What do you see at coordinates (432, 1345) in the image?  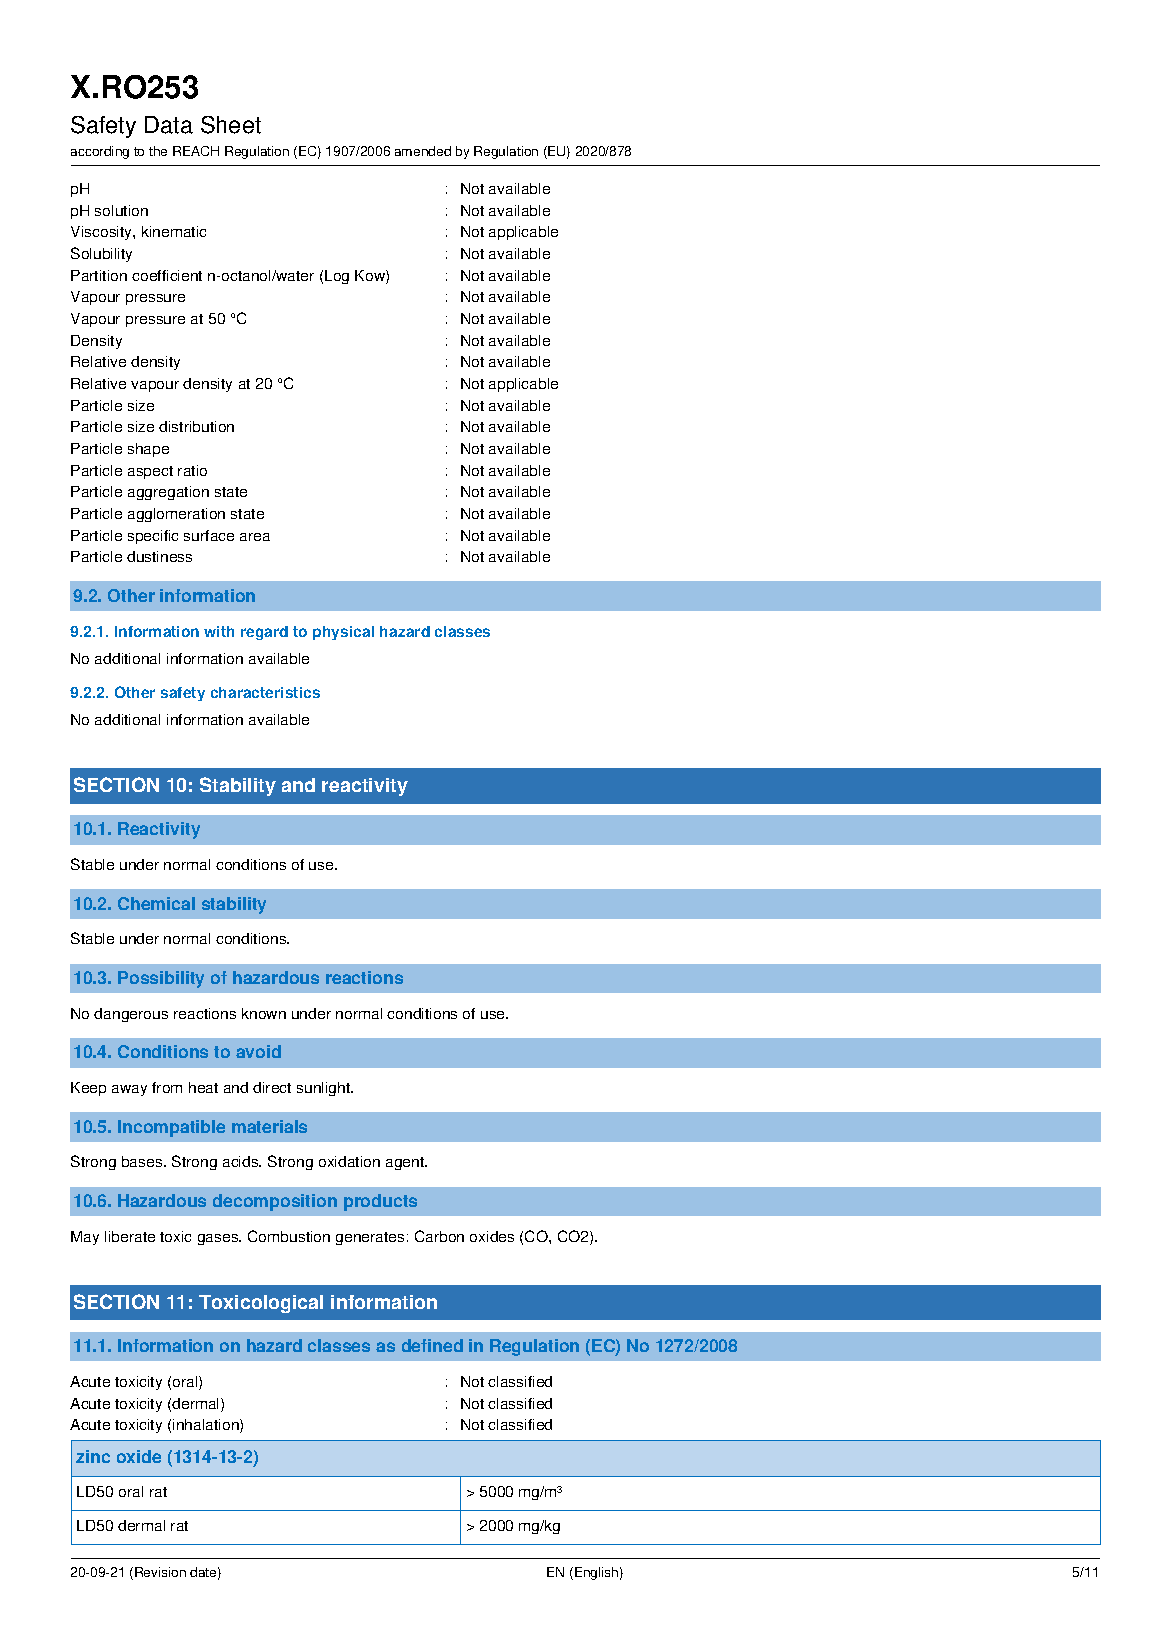 I see `defined` at bounding box center [432, 1345].
